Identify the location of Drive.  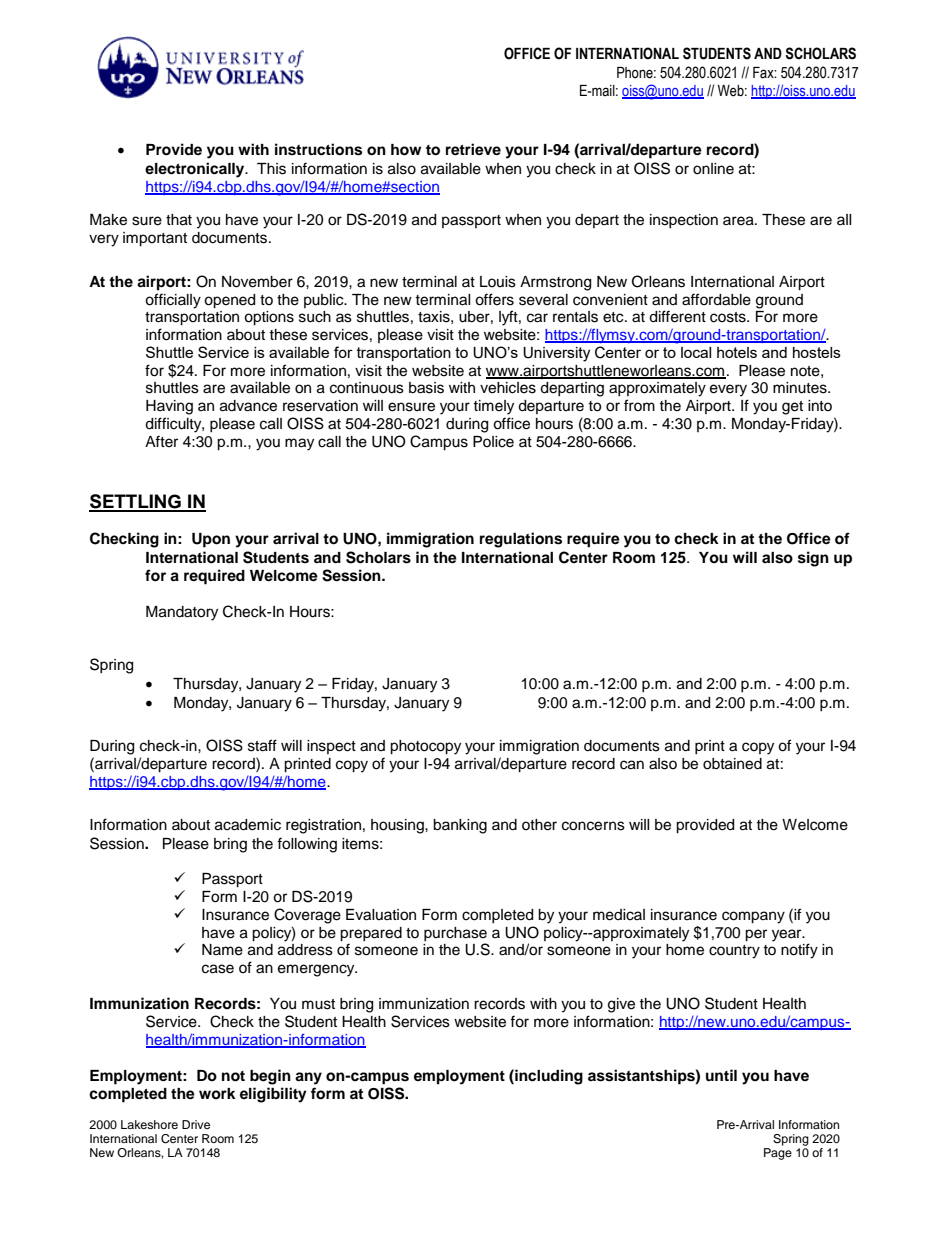
(196, 1124).
